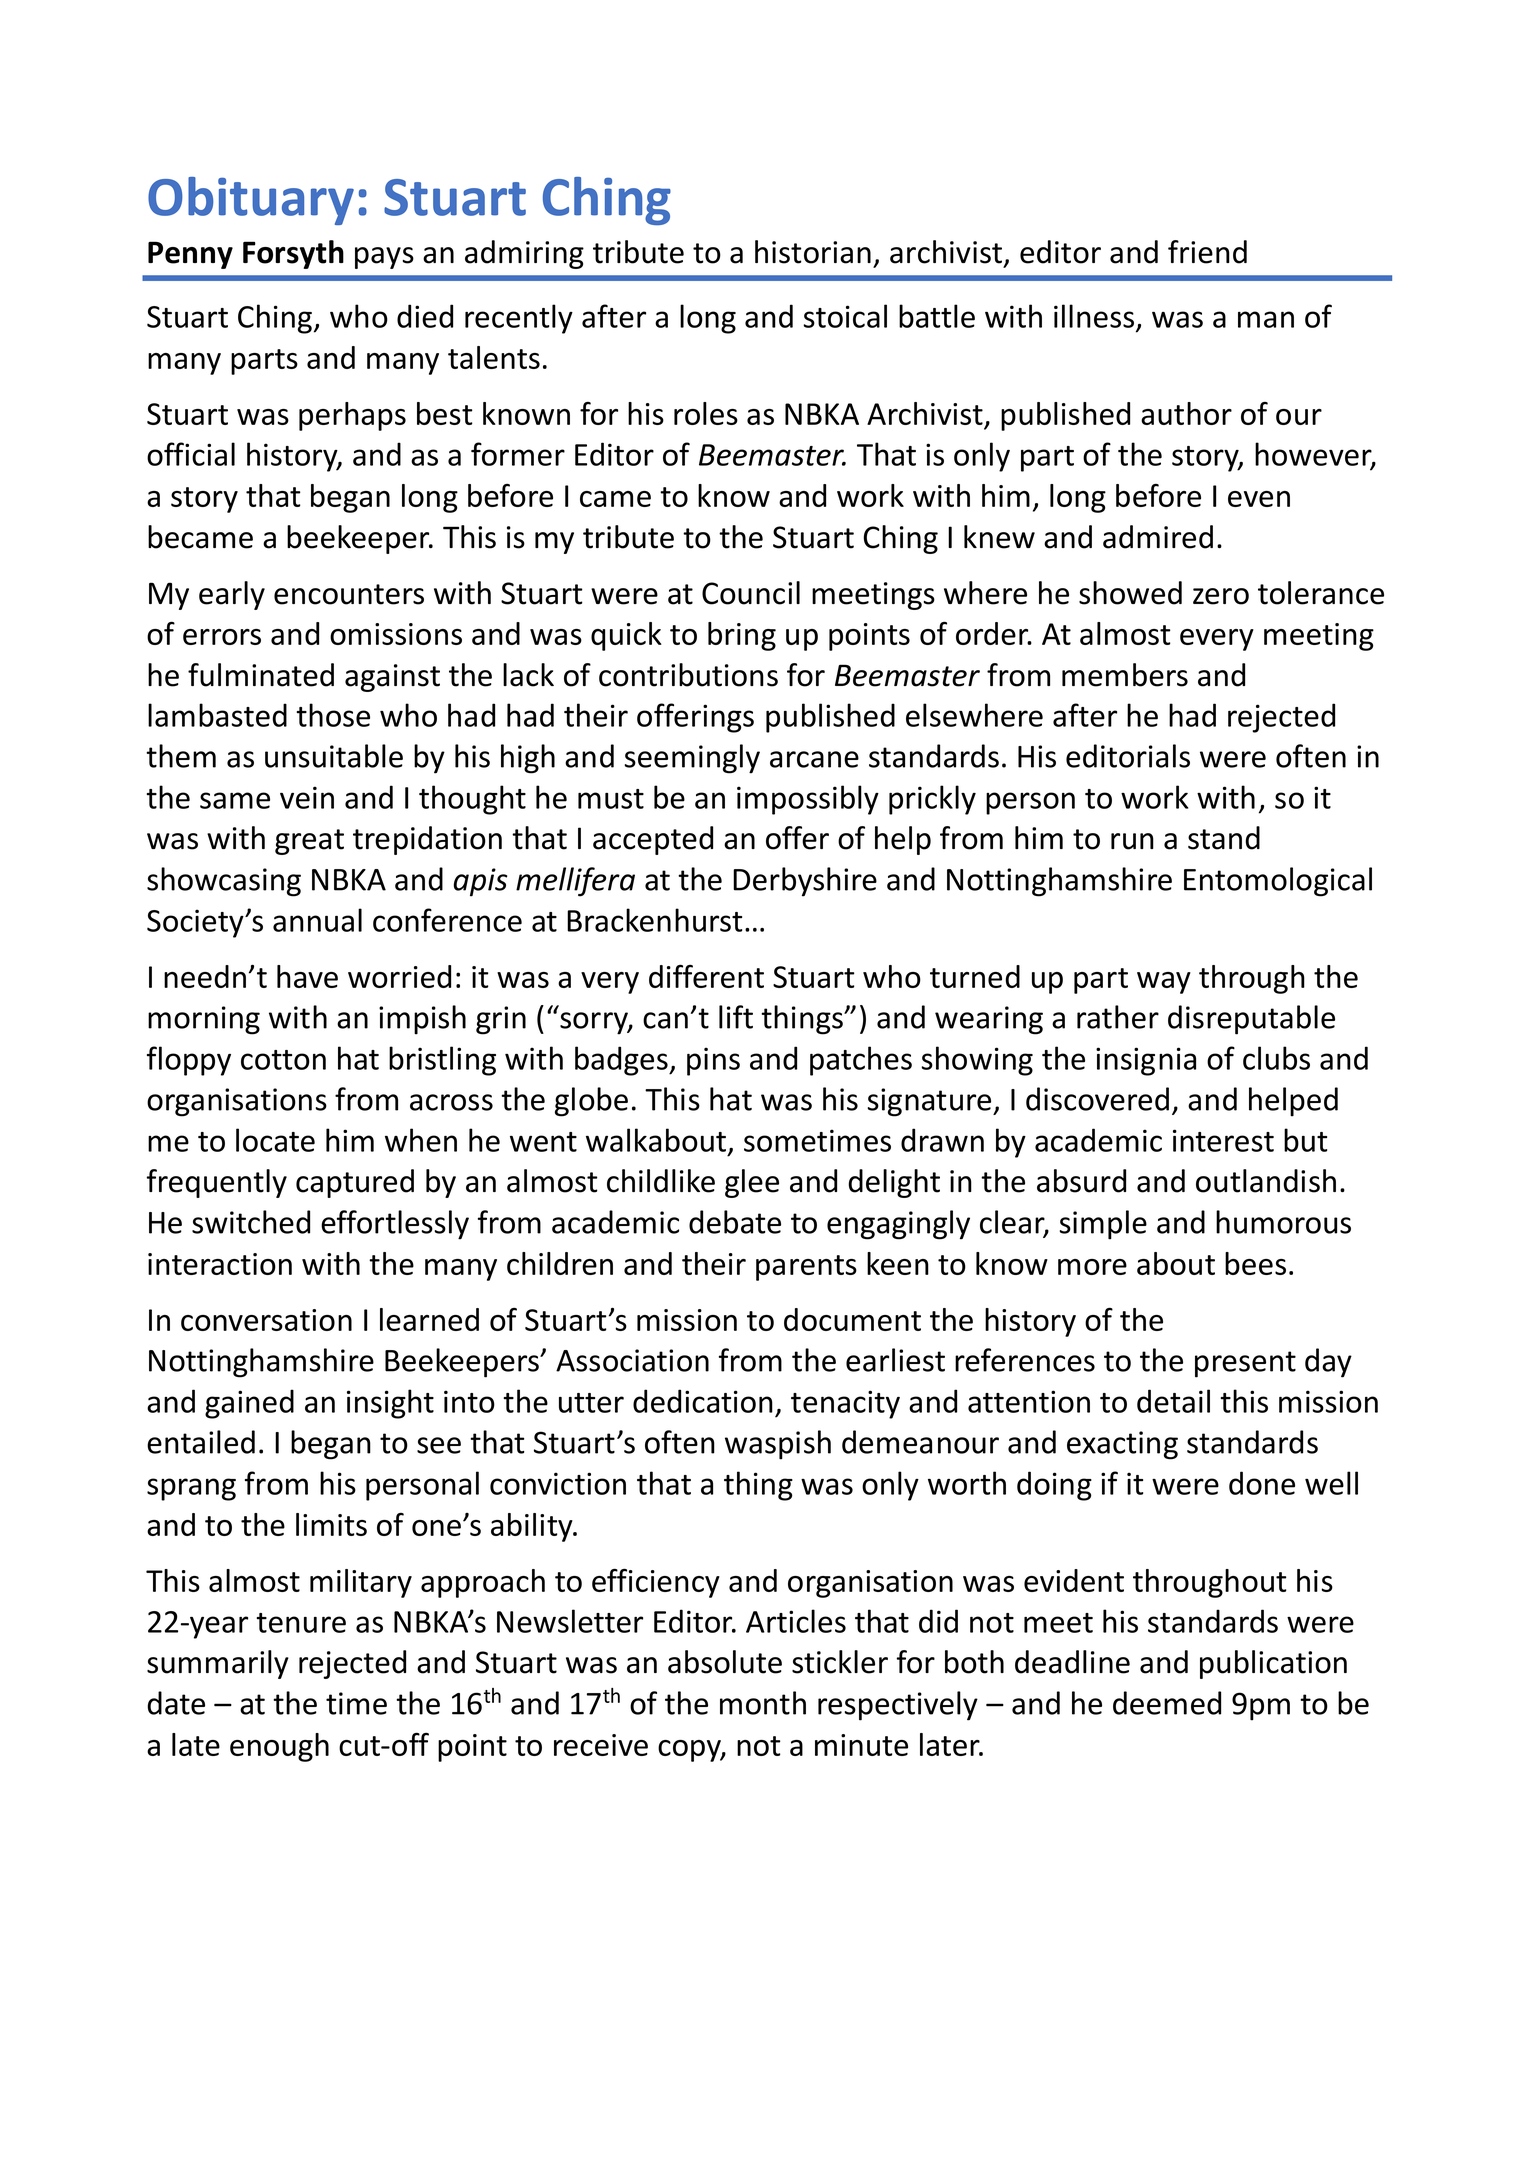  What do you see at coordinates (293, 254) in the document?
I see `Forsyth` at bounding box center [293, 254].
